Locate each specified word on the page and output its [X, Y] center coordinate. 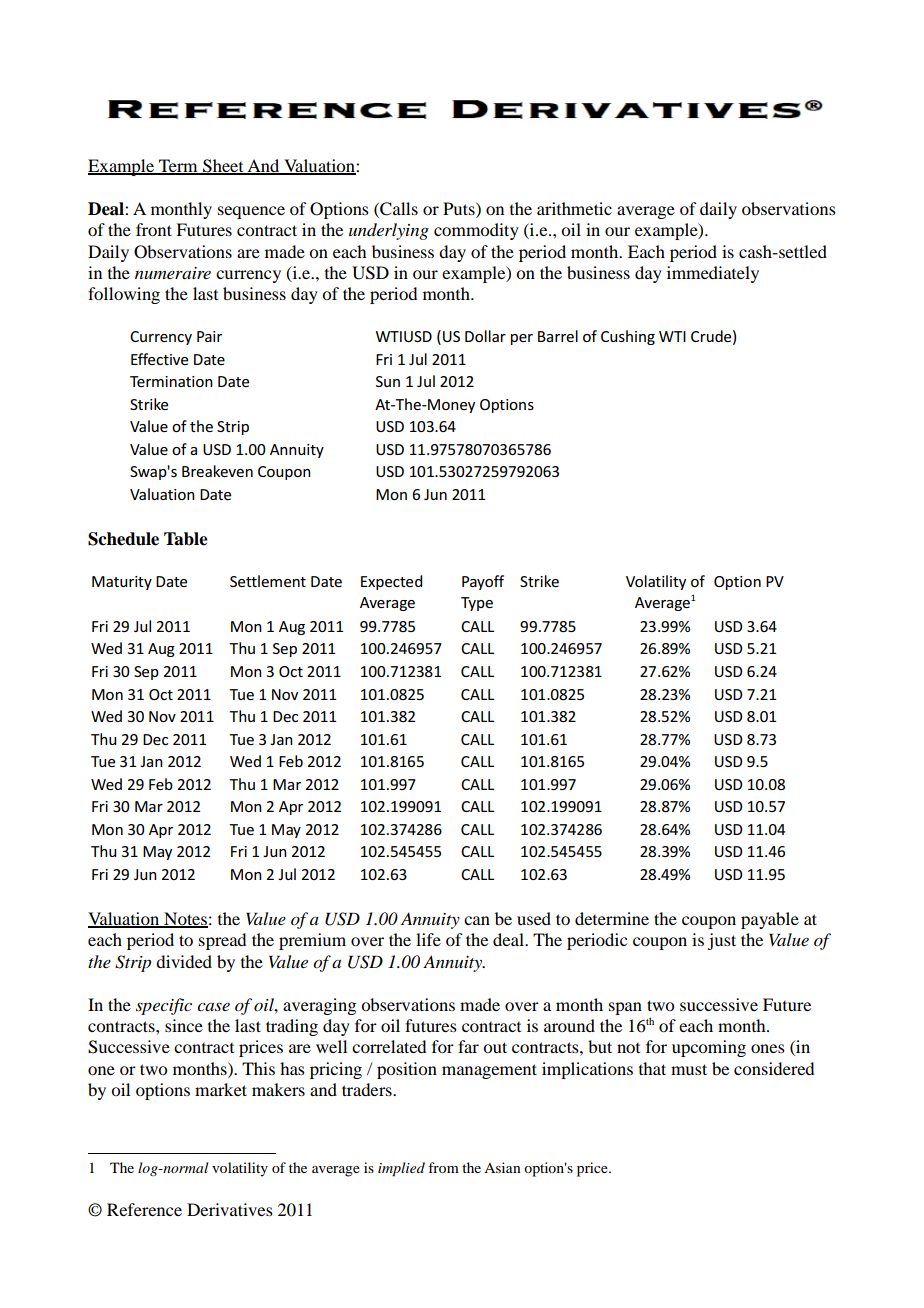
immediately [713, 274]
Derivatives [230, 1209]
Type [477, 604]
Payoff [483, 582]
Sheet [223, 167]
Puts [460, 208]
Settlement [268, 581]
